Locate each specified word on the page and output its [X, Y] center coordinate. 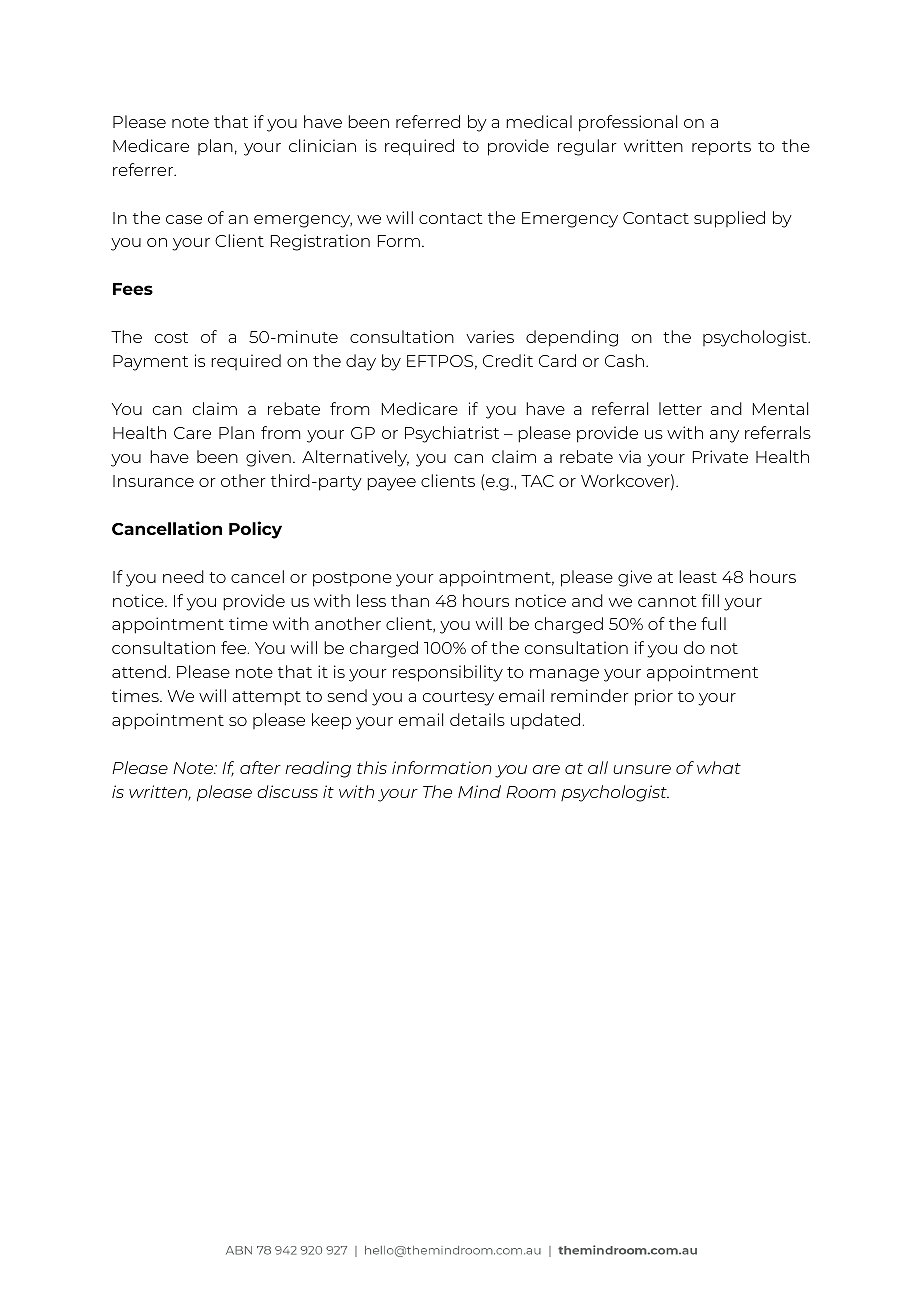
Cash [624, 360]
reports [721, 148]
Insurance [153, 481]
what [719, 767]
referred [428, 121]
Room [531, 792]
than [410, 600]
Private [720, 456]
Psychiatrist [452, 434]
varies [490, 336]
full [713, 623]
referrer [144, 169]
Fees [133, 289]
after [260, 767]
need [183, 576]
